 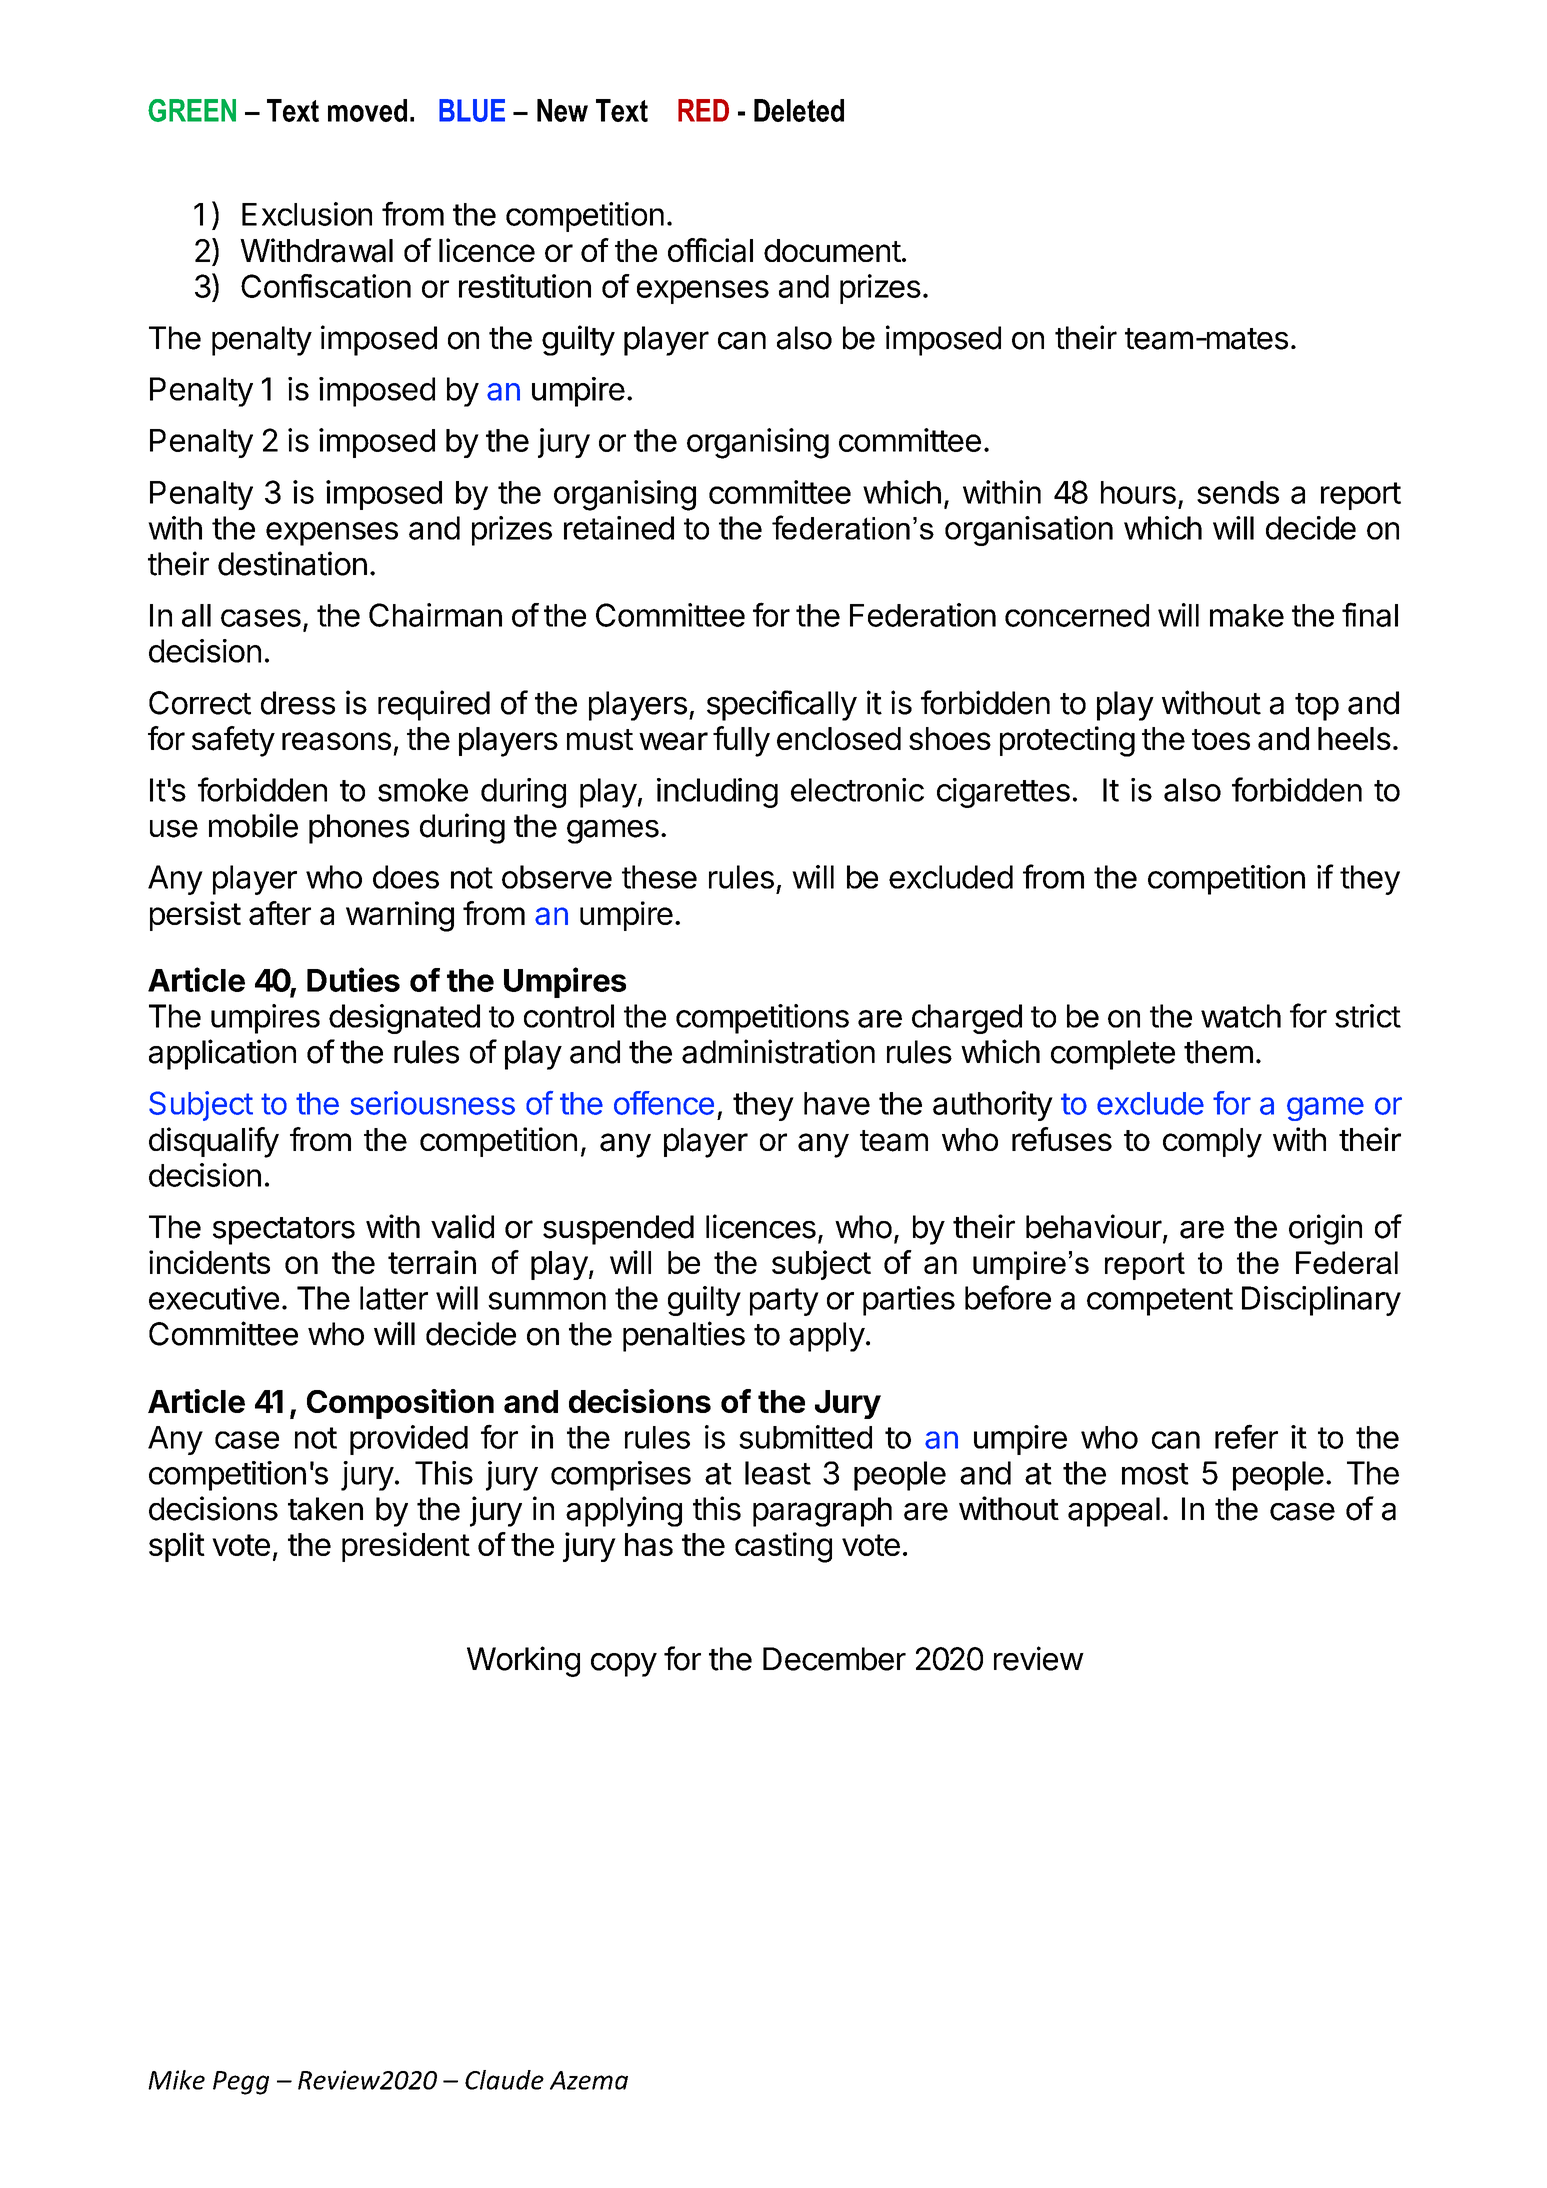 I want to click on taken, so click(x=325, y=1509).
